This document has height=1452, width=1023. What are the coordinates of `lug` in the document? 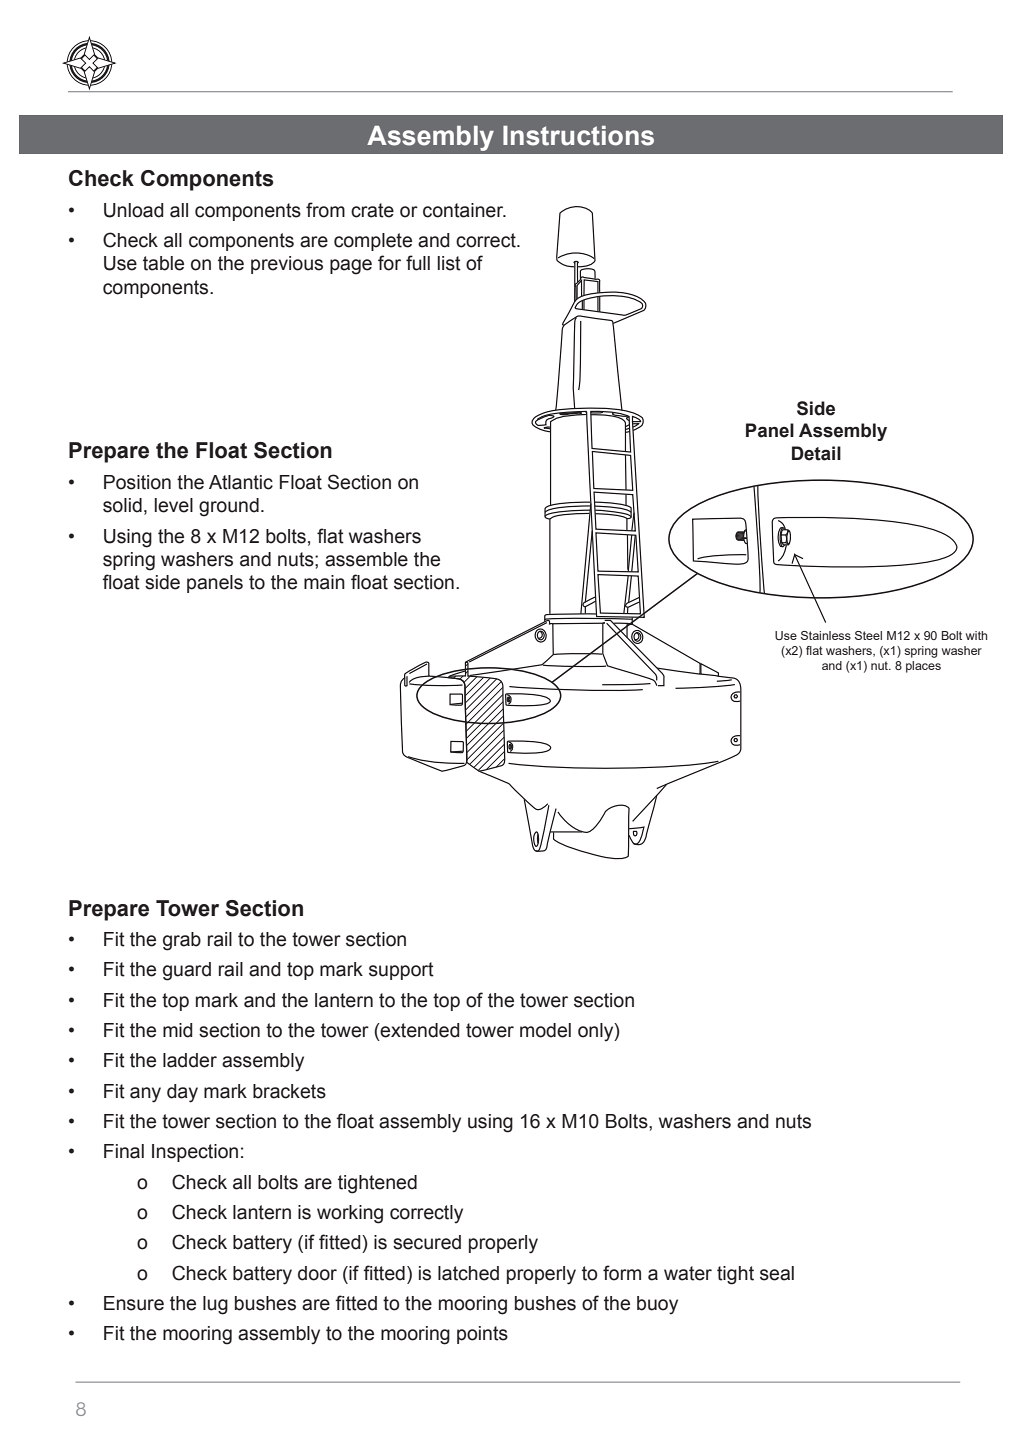 It's located at (215, 1305).
